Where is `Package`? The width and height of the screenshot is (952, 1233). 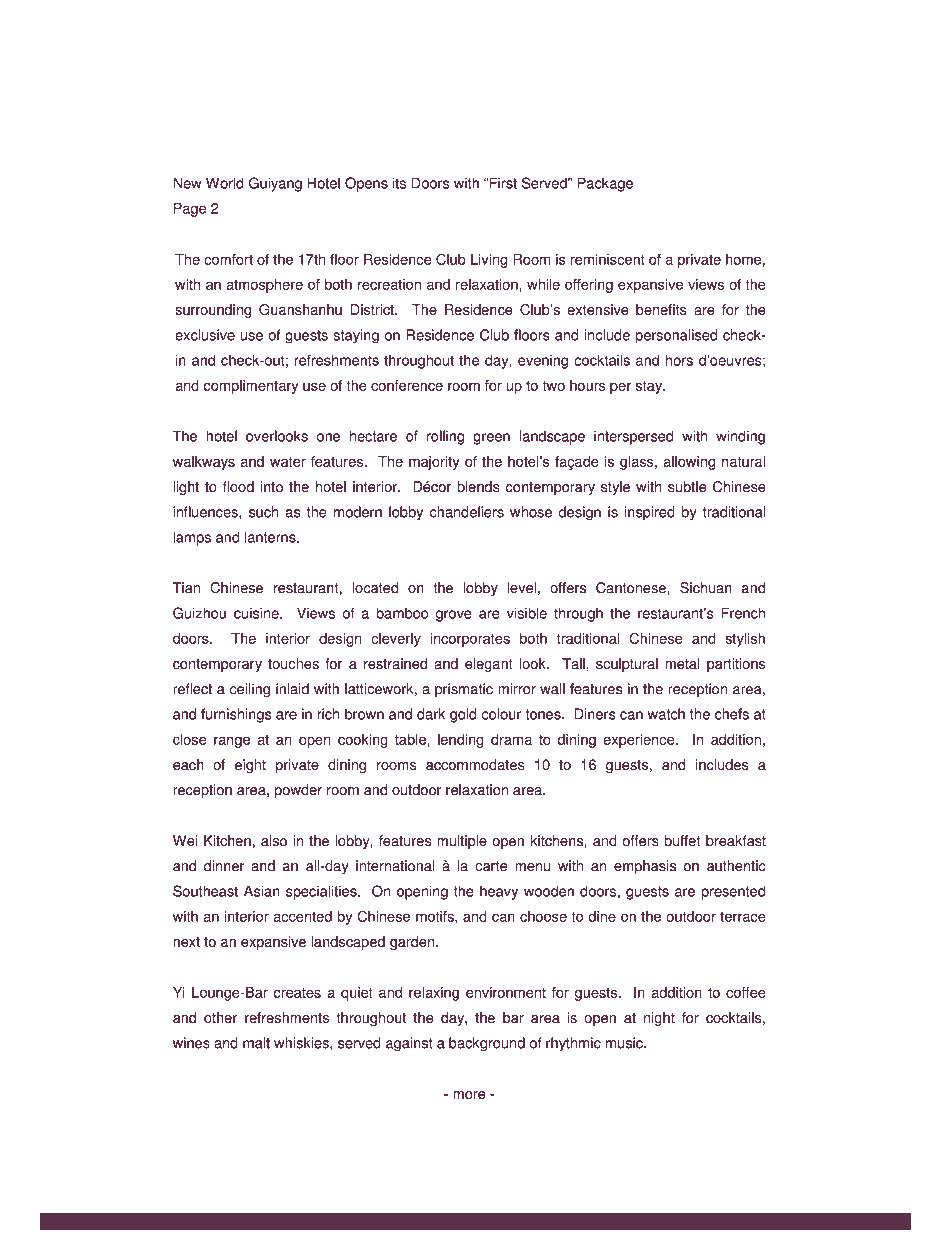 Package is located at coordinates (605, 184).
